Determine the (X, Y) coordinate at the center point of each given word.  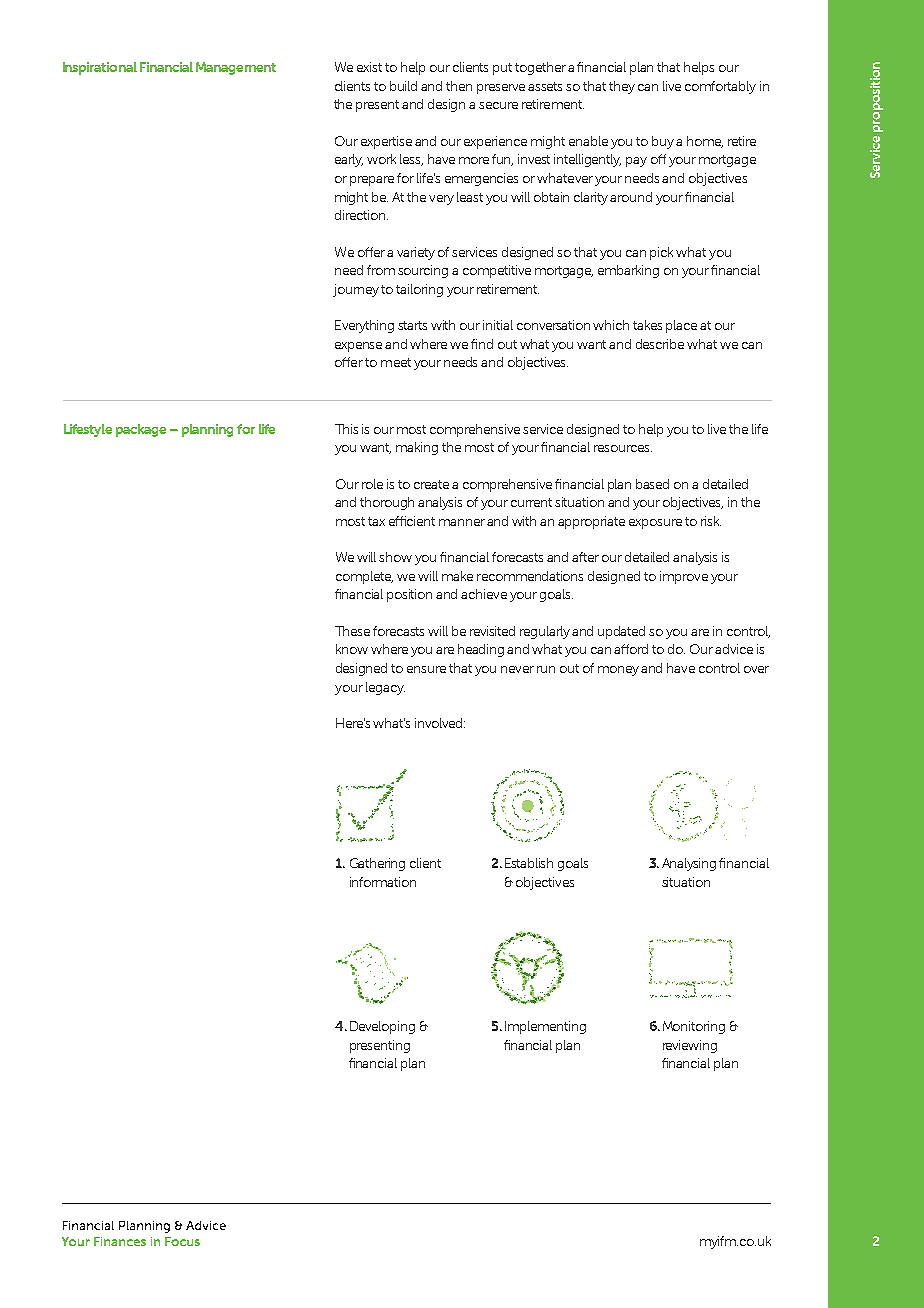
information (383, 882)
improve (684, 577)
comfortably (720, 87)
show (395, 557)
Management (236, 68)
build (403, 86)
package (141, 430)
